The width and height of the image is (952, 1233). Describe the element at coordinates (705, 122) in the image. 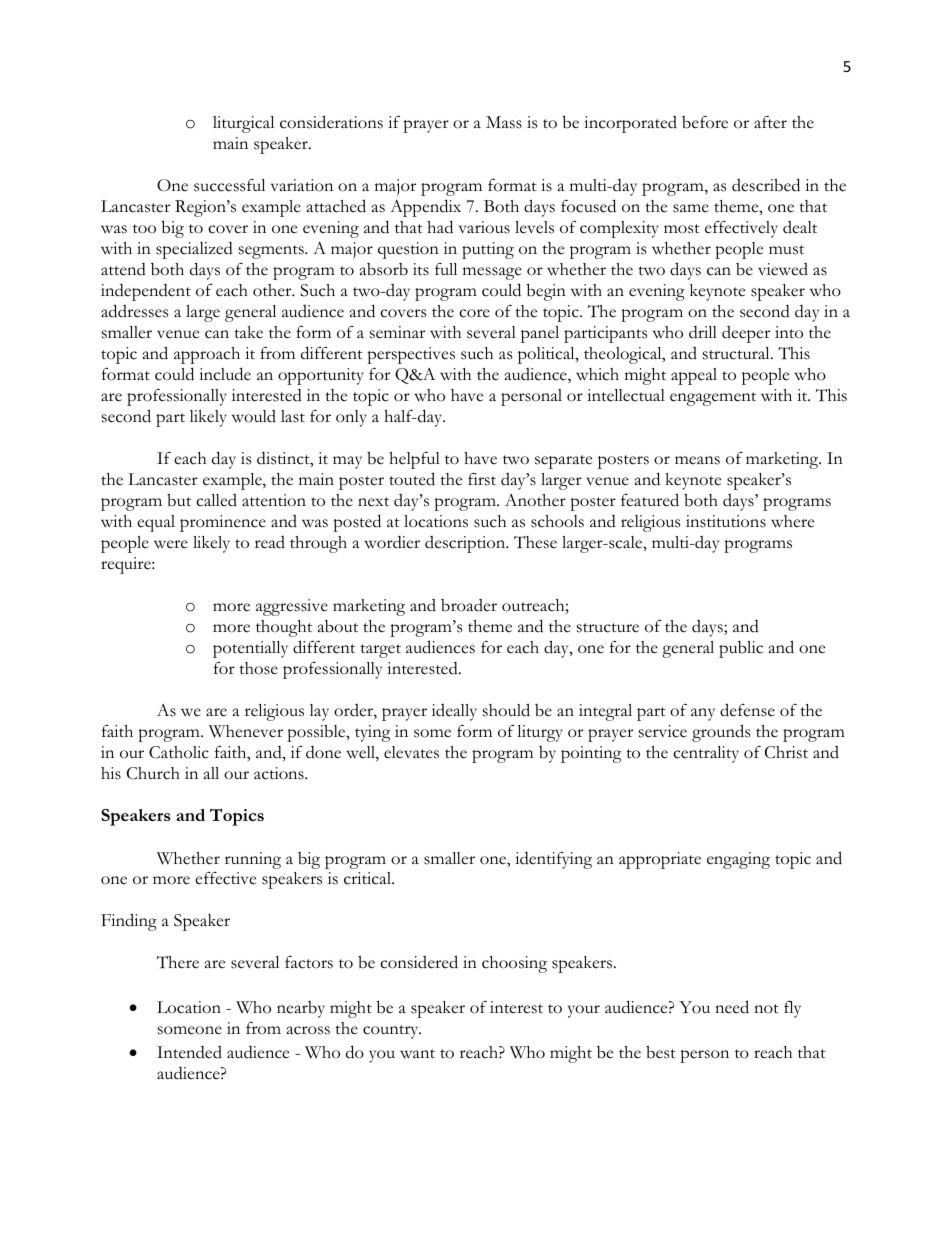

I see `before` at that location.
